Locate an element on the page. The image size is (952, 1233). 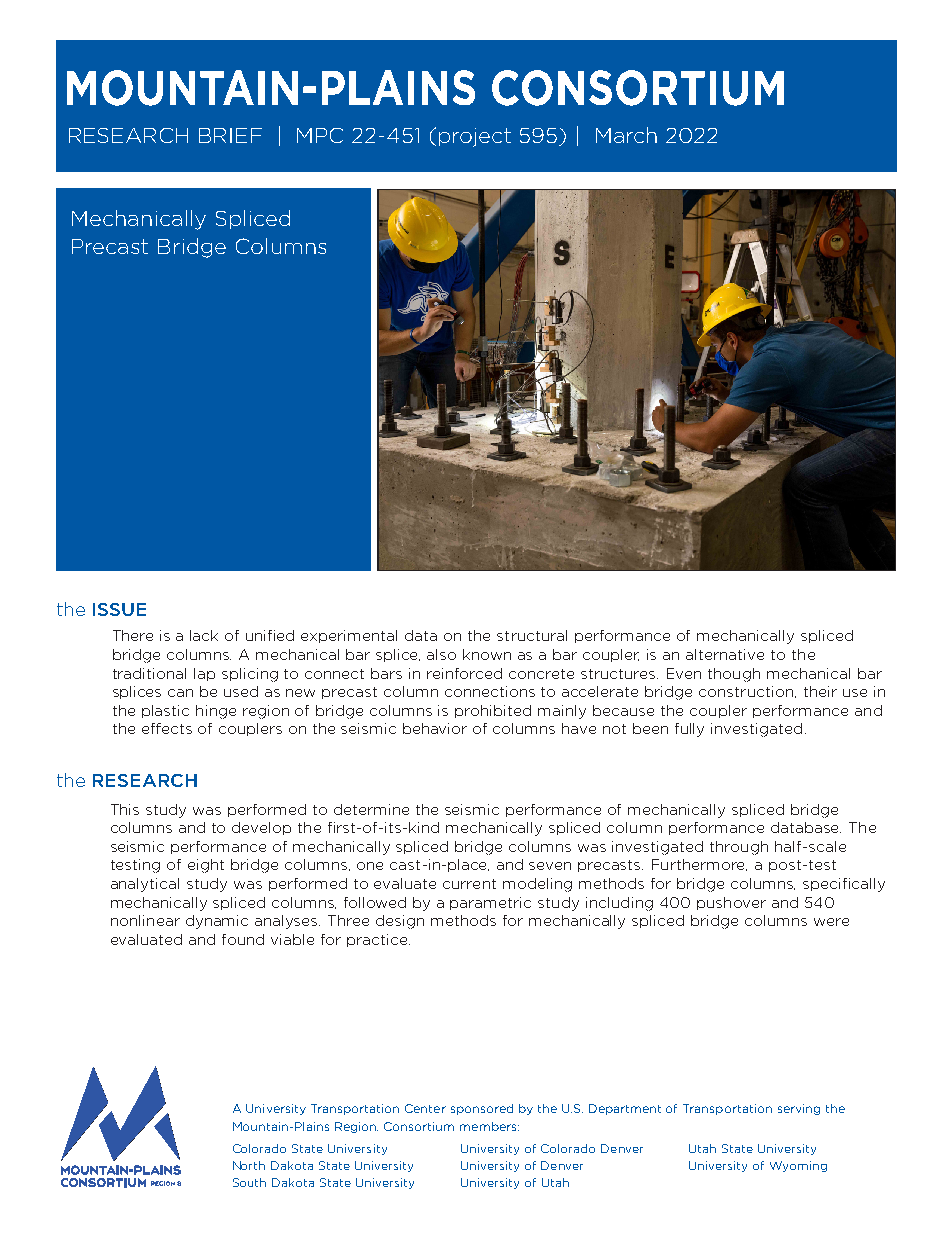
members is located at coordinates (489, 1126).
